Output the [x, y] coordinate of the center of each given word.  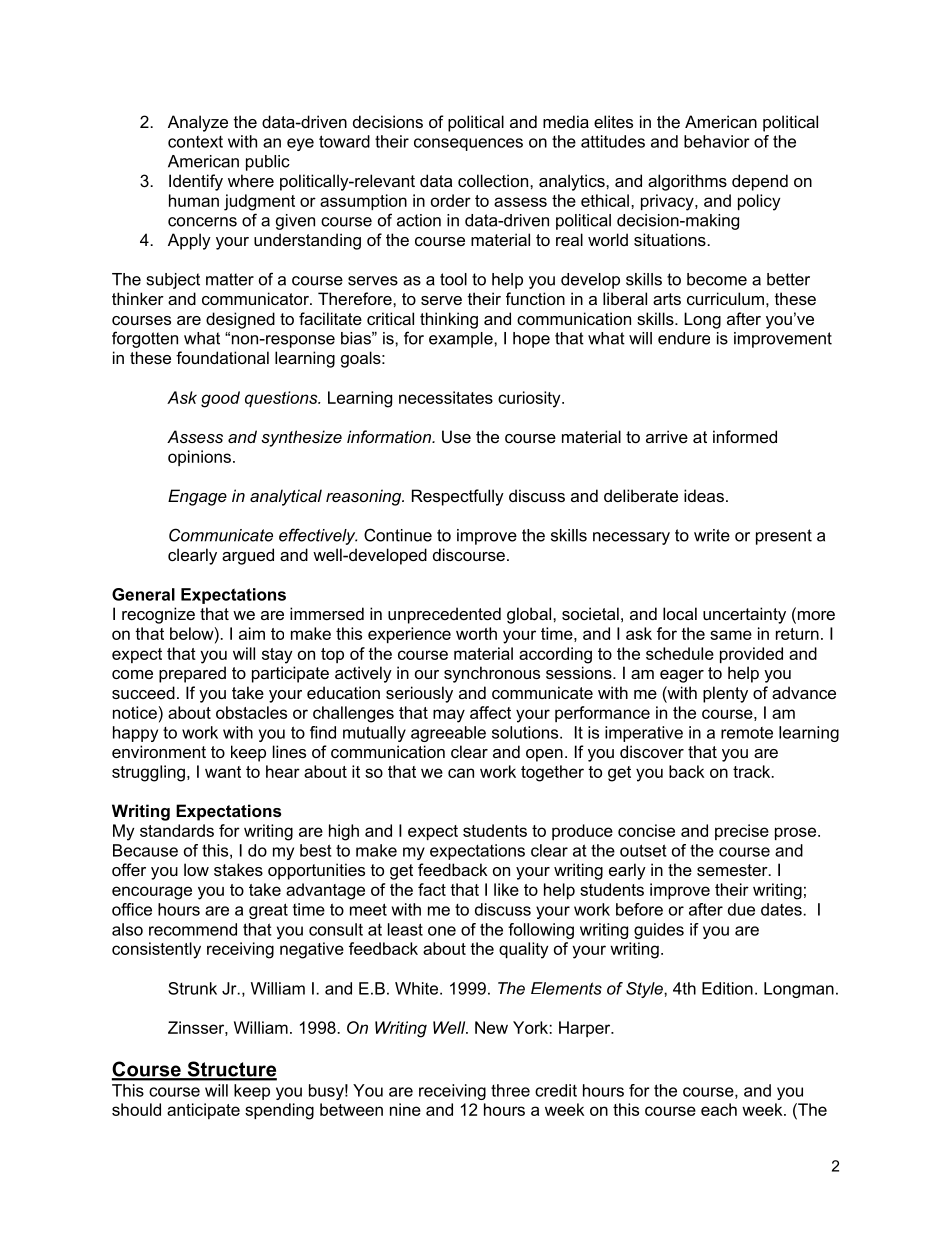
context [195, 142]
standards [177, 830]
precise [742, 832]
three [510, 1090]
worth [476, 633]
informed [745, 436]
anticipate [203, 1111]
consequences [468, 144]
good [220, 399]
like [506, 889]
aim [252, 633]
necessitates [446, 397]
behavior [717, 141]
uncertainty [744, 615]
